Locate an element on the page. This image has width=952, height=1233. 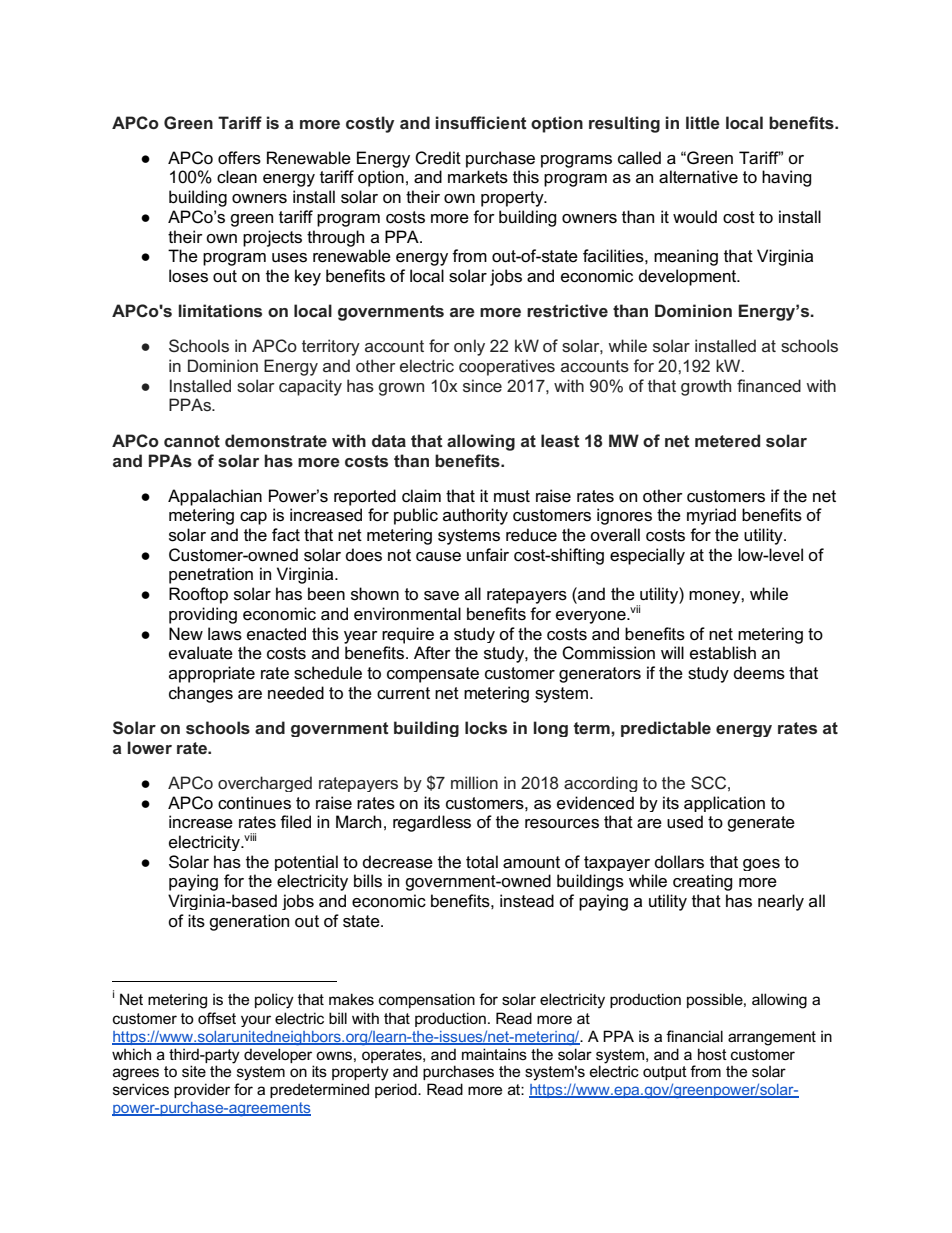
lower is located at coordinates (150, 747).
